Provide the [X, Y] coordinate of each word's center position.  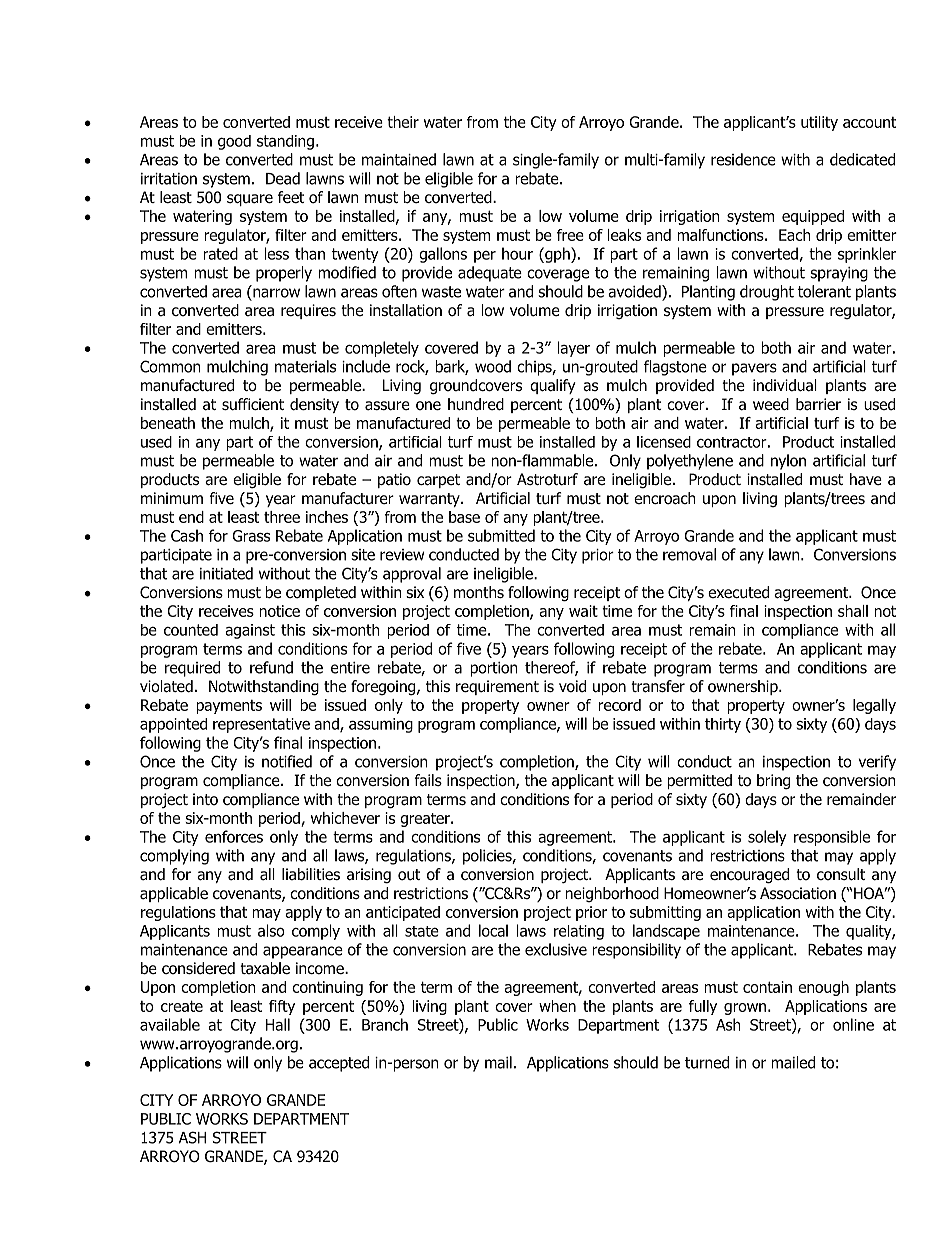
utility [819, 123]
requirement [497, 687]
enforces [234, 836]
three [282, 517]
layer [574, 349]
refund [271, 667]
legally [874, 706]
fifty [282, 1007]
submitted [501, 535]
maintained [399, 159]
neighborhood [612, 894]
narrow [275, 294]
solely [767, 838]
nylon [788, 462]
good [234, 142]
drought [767, 293]
